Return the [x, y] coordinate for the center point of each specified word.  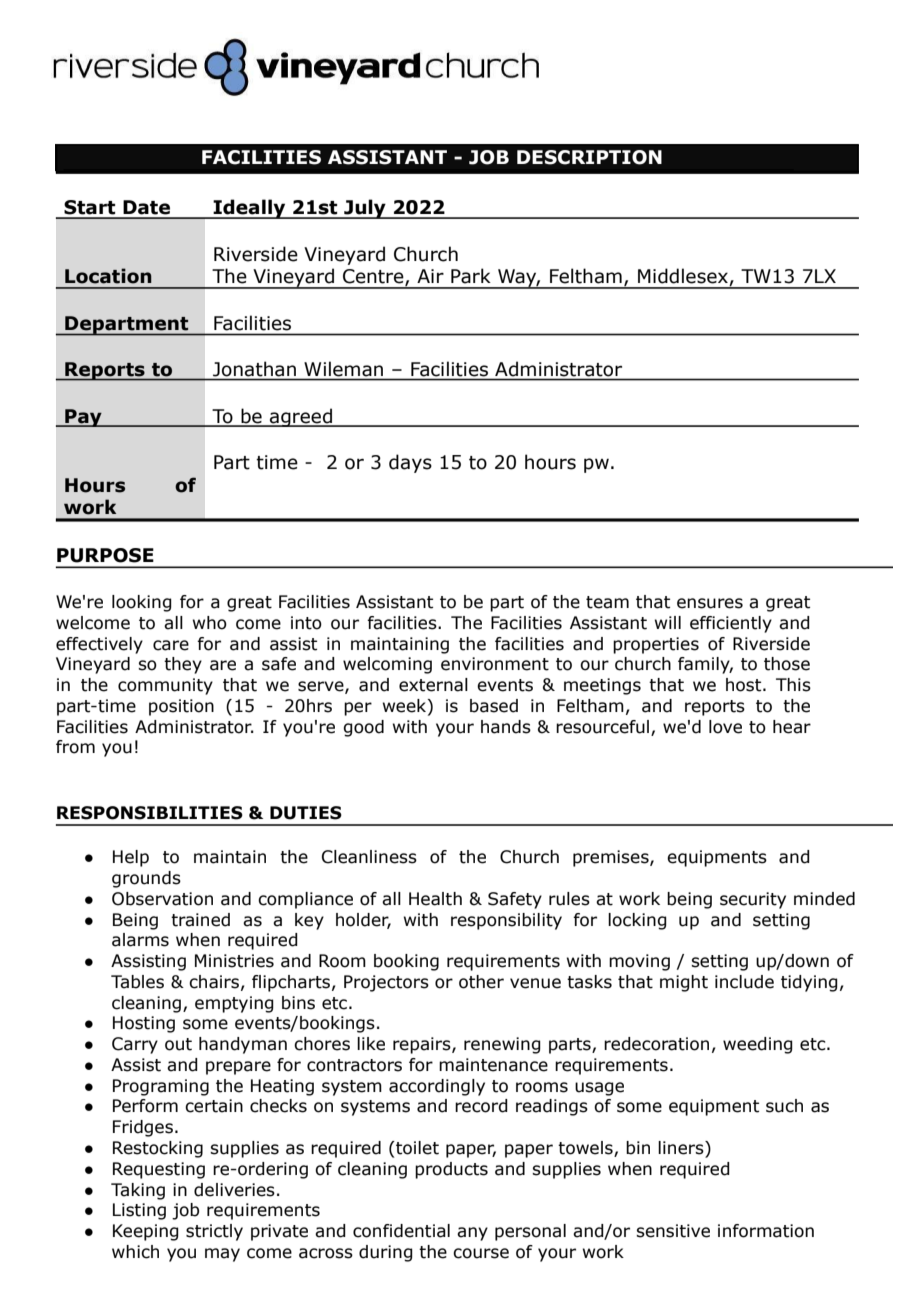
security [753, 900]
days [410, 463]
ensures [710, 603]
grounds [146, 879]
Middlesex [684, 277]
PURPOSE [105, 555]
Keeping [146, 1232]
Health [435, 899]
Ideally [249, 209]
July [365, 209]
